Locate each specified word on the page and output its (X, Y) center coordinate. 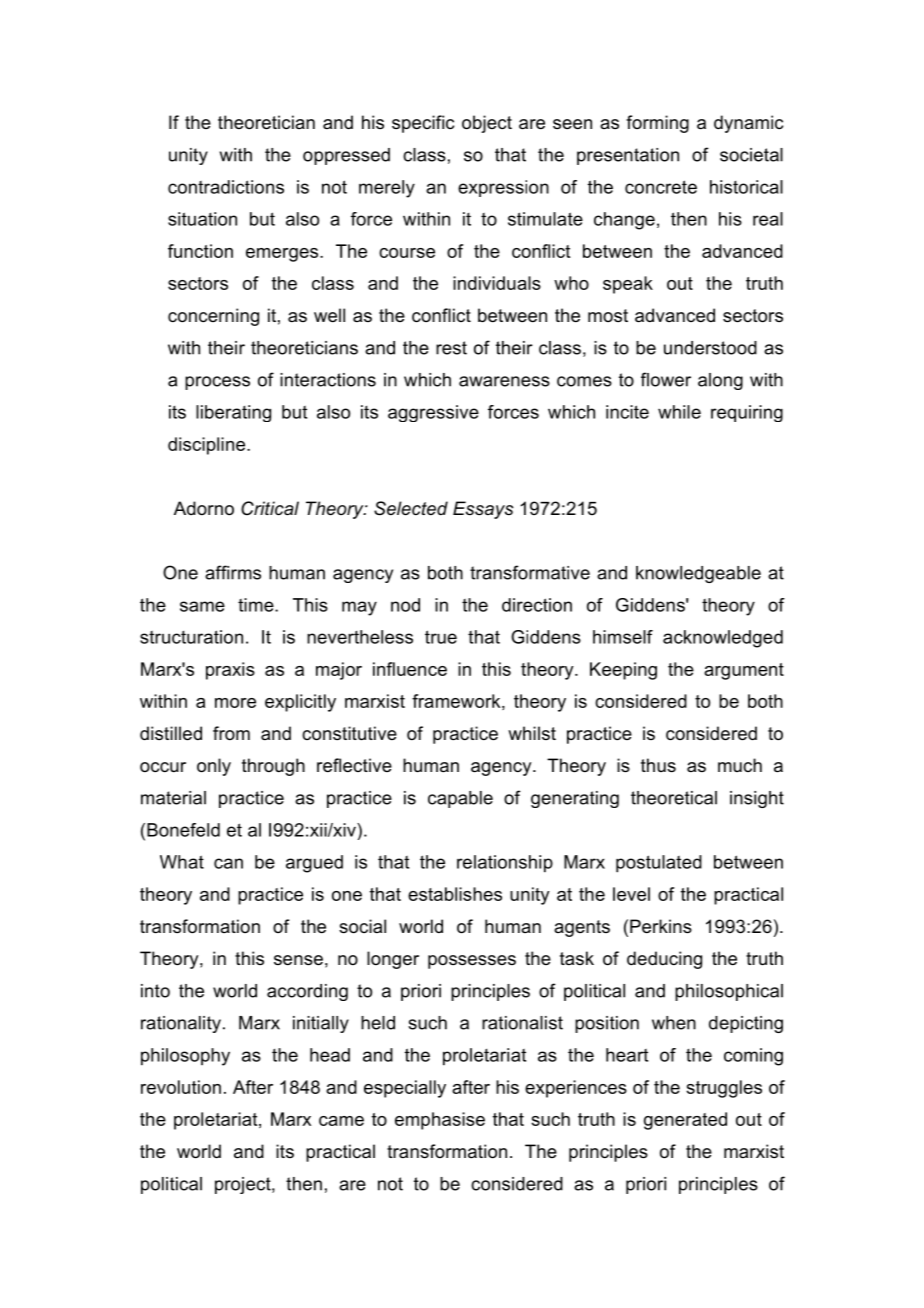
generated (685, 1121)
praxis (230, 671)
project (244, 1185)
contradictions (226, 187)
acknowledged (723, 639)
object (487, 124)
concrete (661, 187)
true (441, 637)
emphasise (440, 1121)
